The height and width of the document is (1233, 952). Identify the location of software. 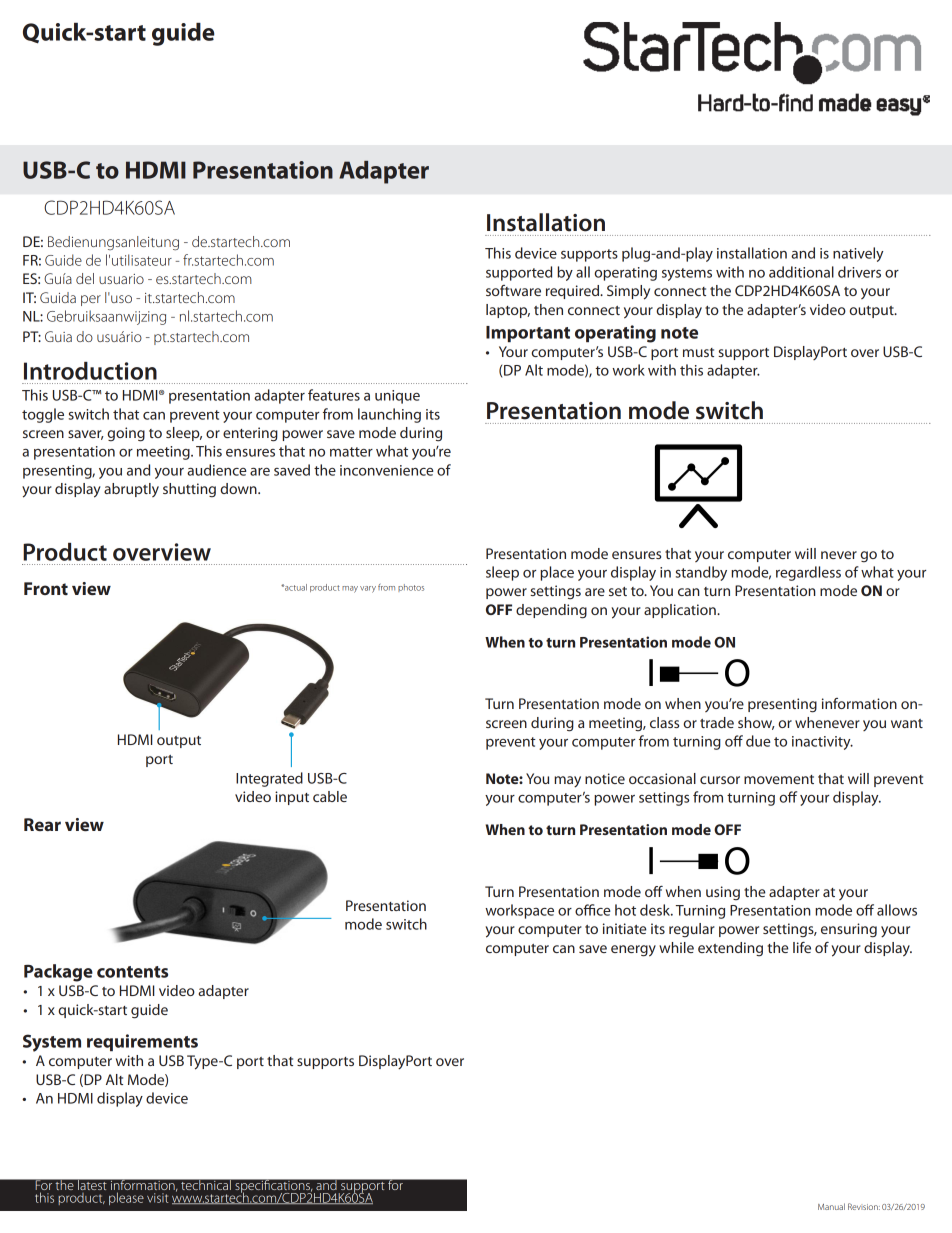
(513, 290).
